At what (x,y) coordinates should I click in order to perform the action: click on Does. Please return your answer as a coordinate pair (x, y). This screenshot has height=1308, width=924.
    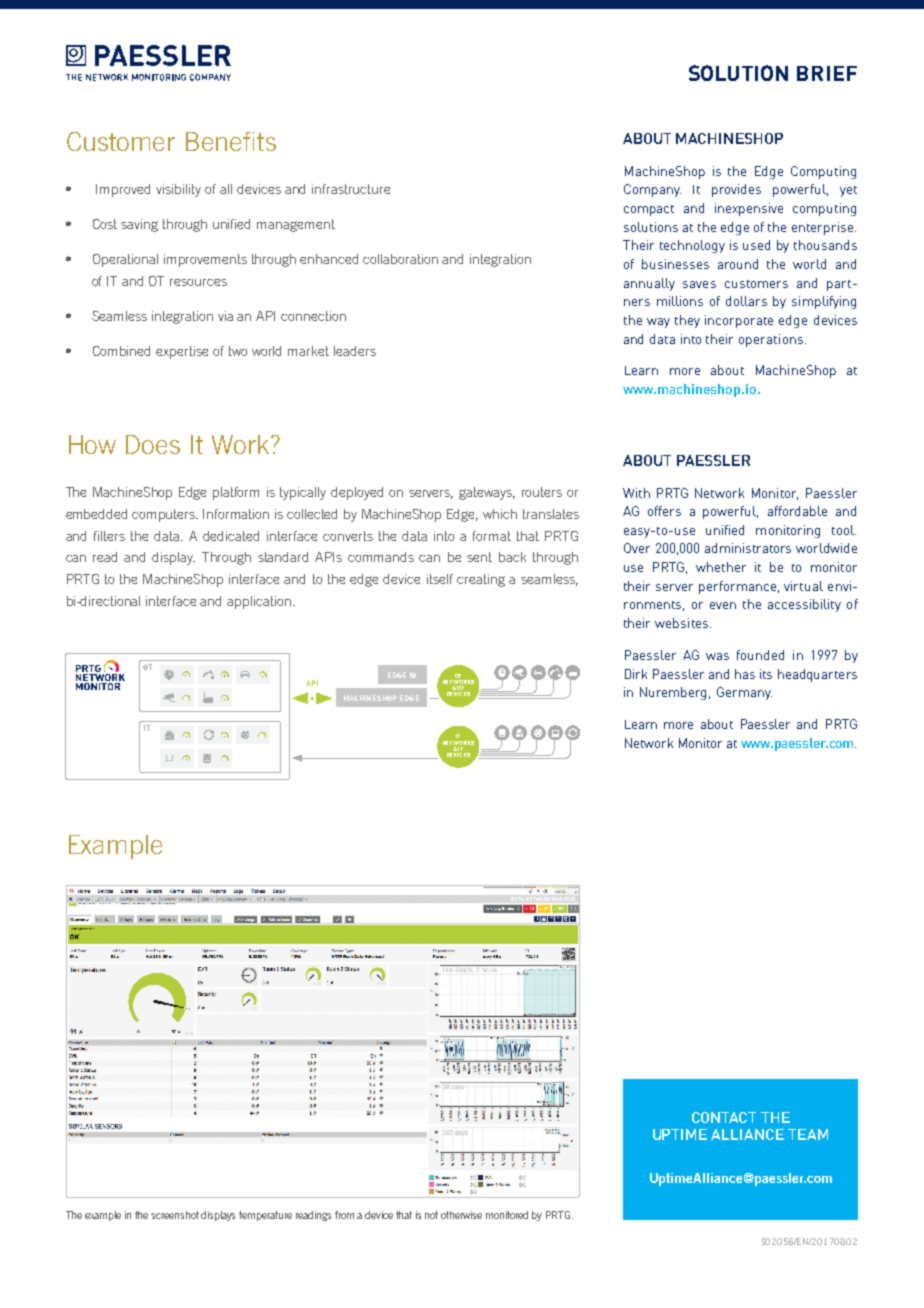
    Looking at the image, I should click on (153, 444).
